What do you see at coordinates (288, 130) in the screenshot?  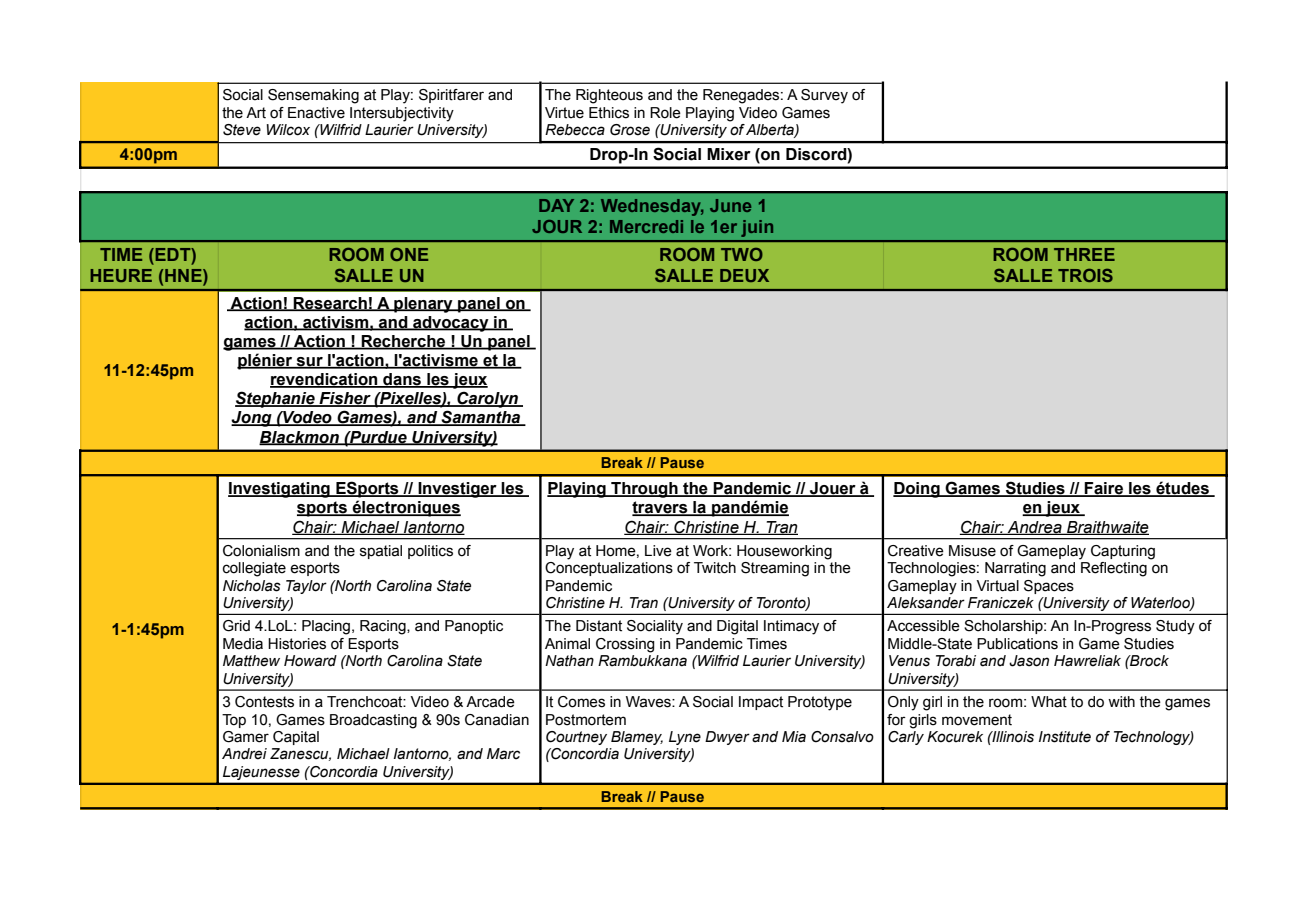 I see `Wilcox` at bounding box center [288, 130].
